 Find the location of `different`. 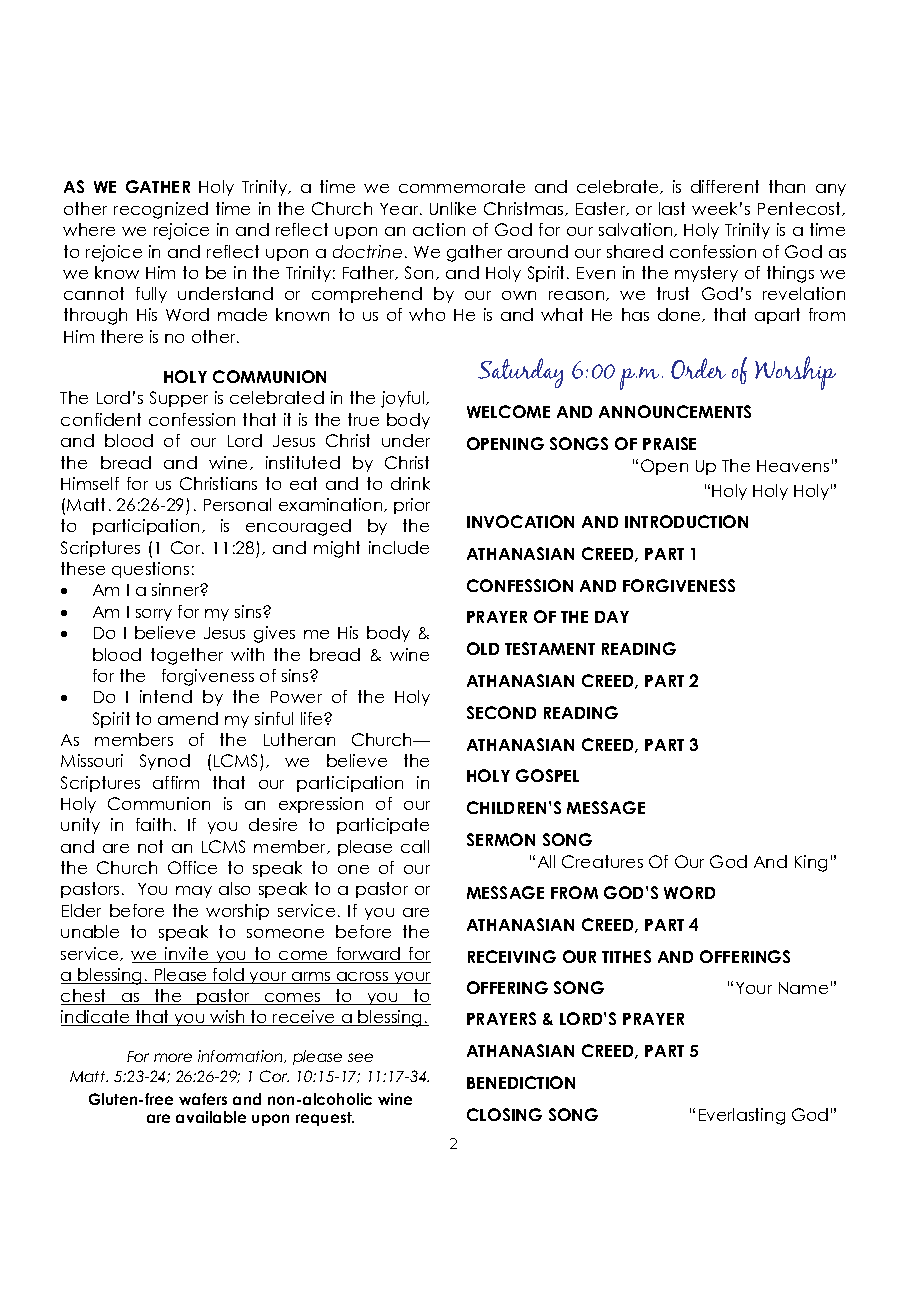

different is located at coordinates (725, 186).
